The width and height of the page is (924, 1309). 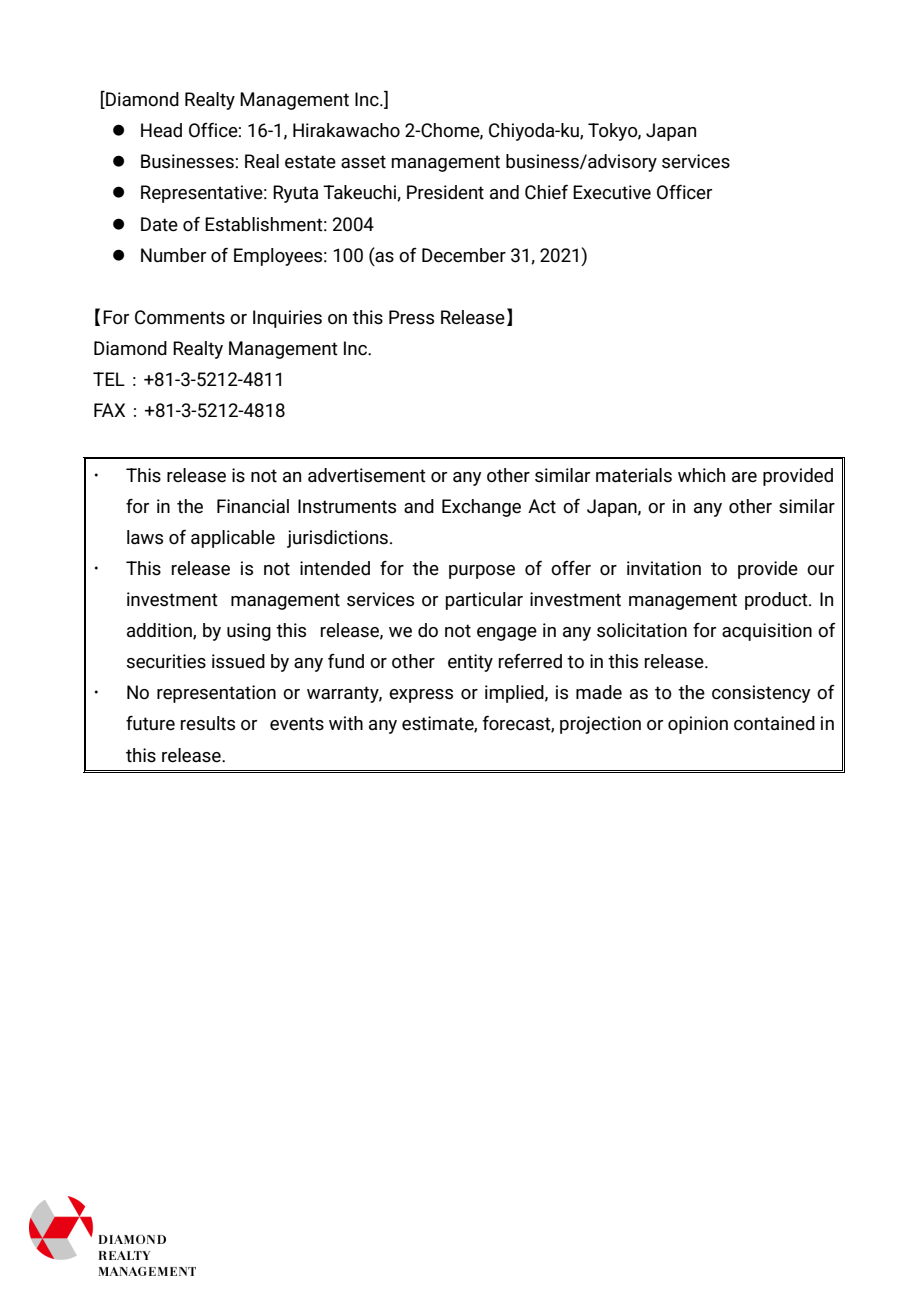 I want to click on which, so click(x=701, y=475).
